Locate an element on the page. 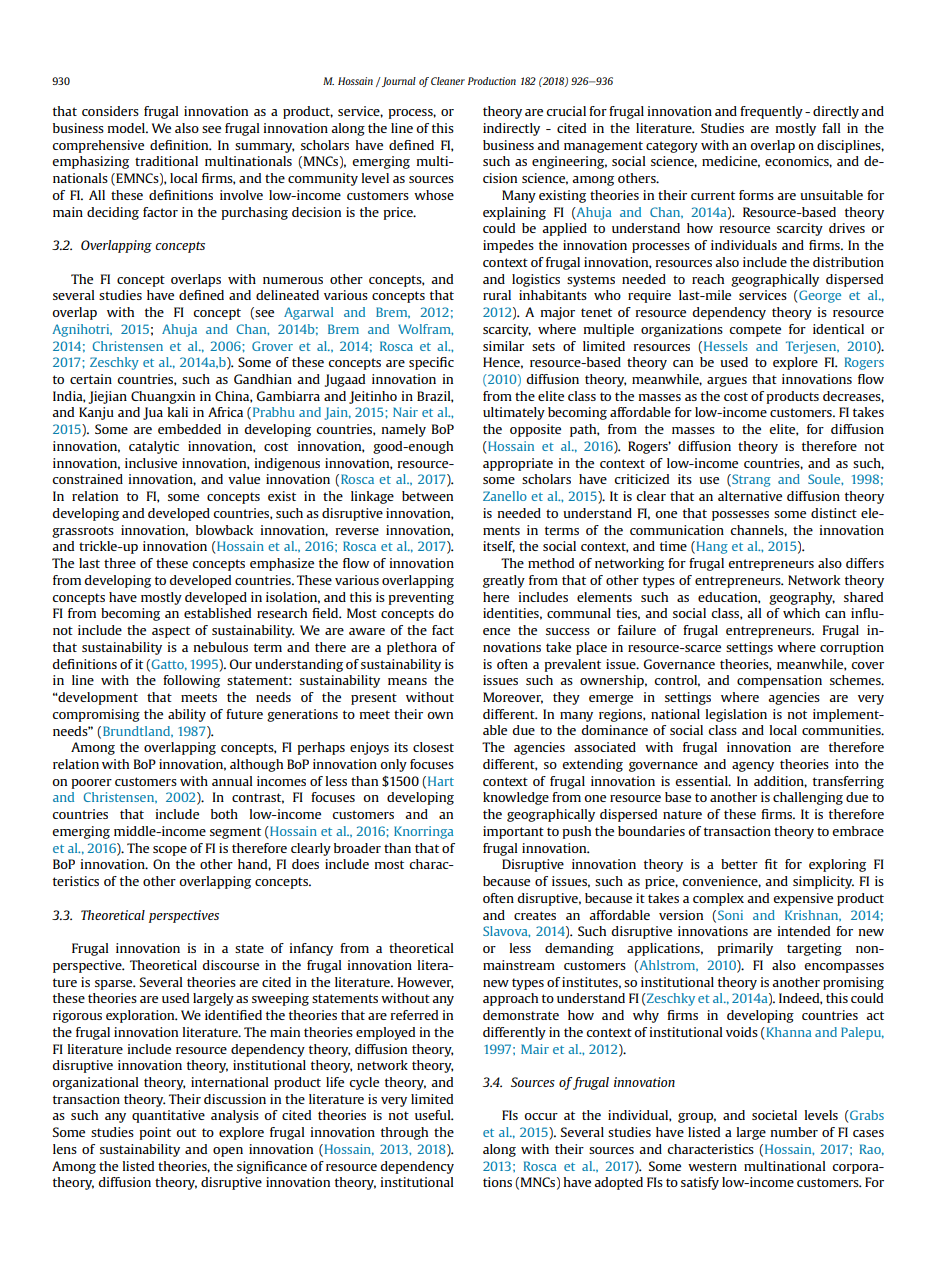 The width and height of the page is (952, 1270). aspect is located at coordinates (171, 632).
